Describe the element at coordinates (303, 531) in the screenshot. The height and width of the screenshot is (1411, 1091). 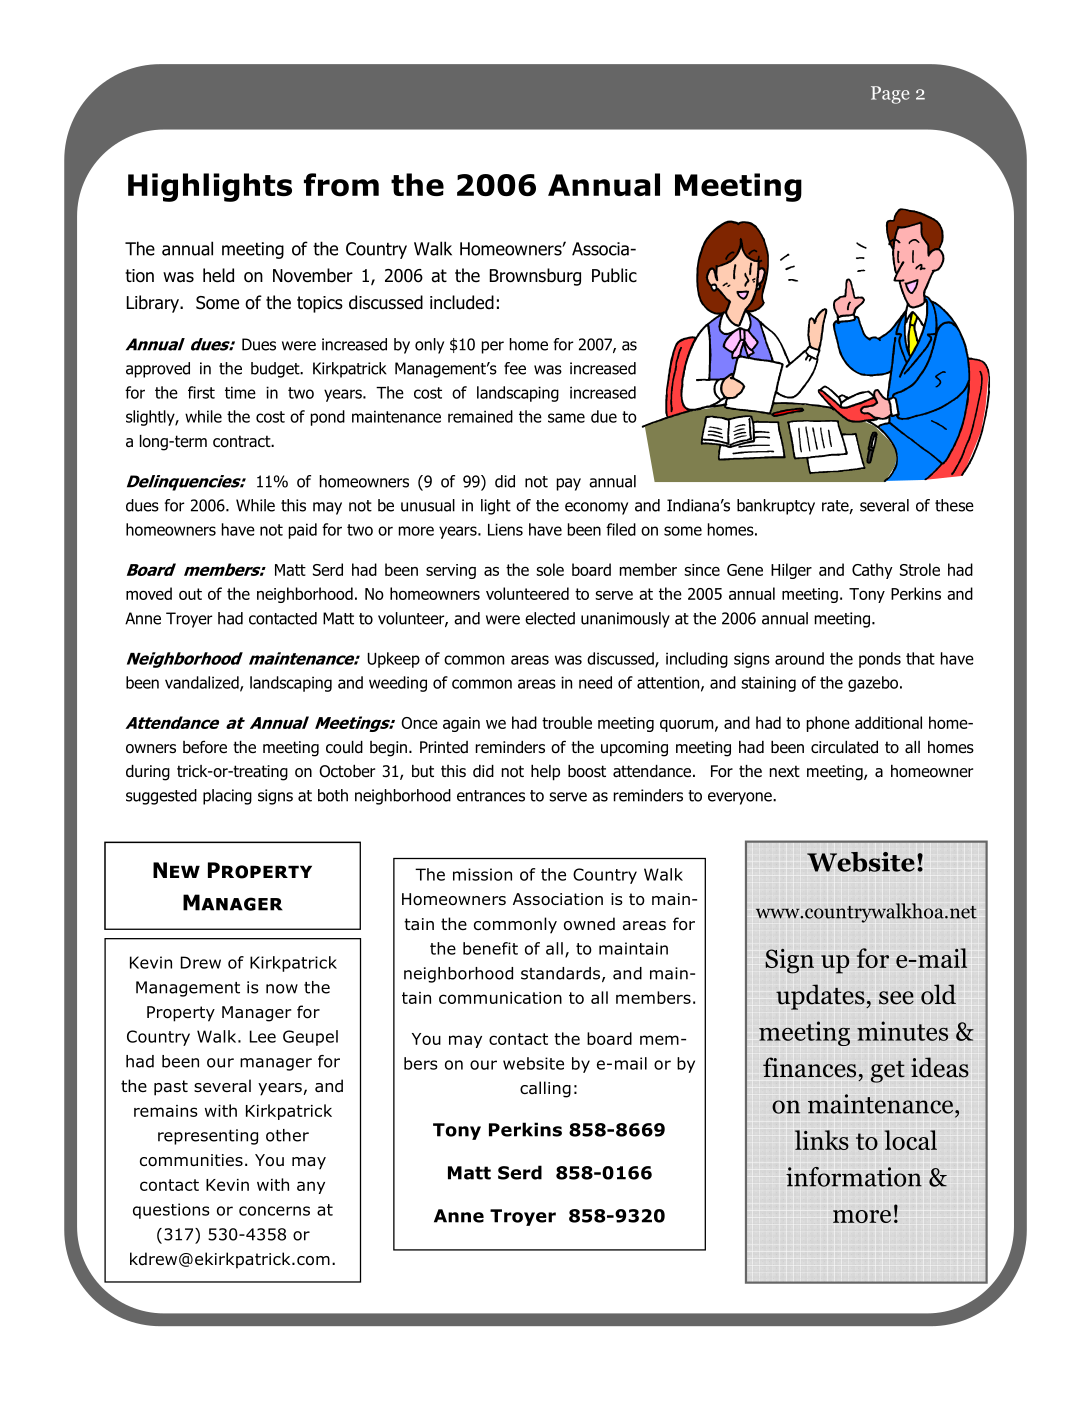
I see `paid` at that location.
